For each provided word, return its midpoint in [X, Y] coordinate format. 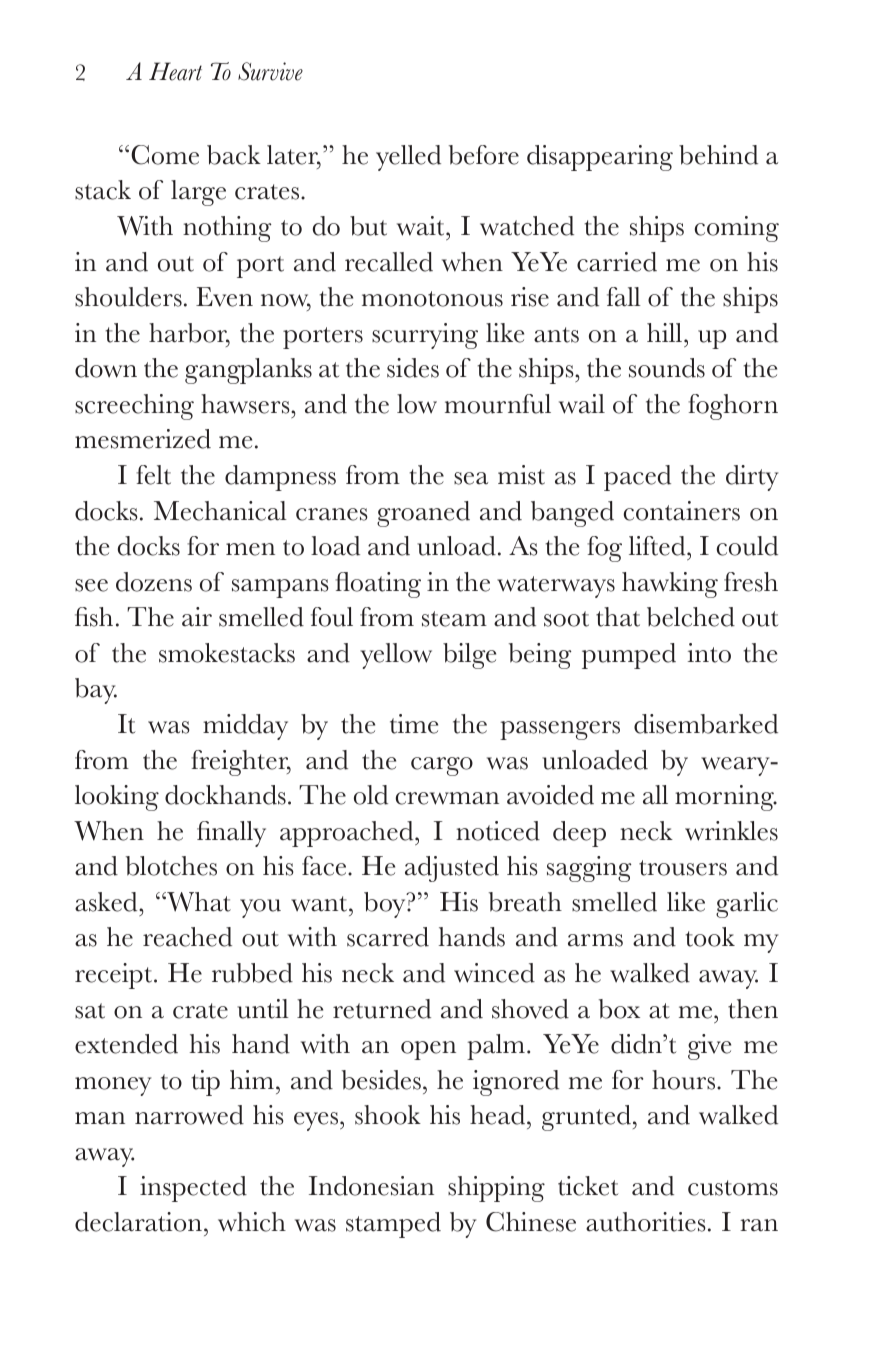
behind [718, 155]
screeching [134, 407]
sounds [667, 368]
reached [187, 937]
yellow [396, 656]
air [197, 617]
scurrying [425, 336]
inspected [193, 1189]
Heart [175, 71]
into [709, 653]
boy [386, 905]
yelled [408, 158]
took [710, 937]
